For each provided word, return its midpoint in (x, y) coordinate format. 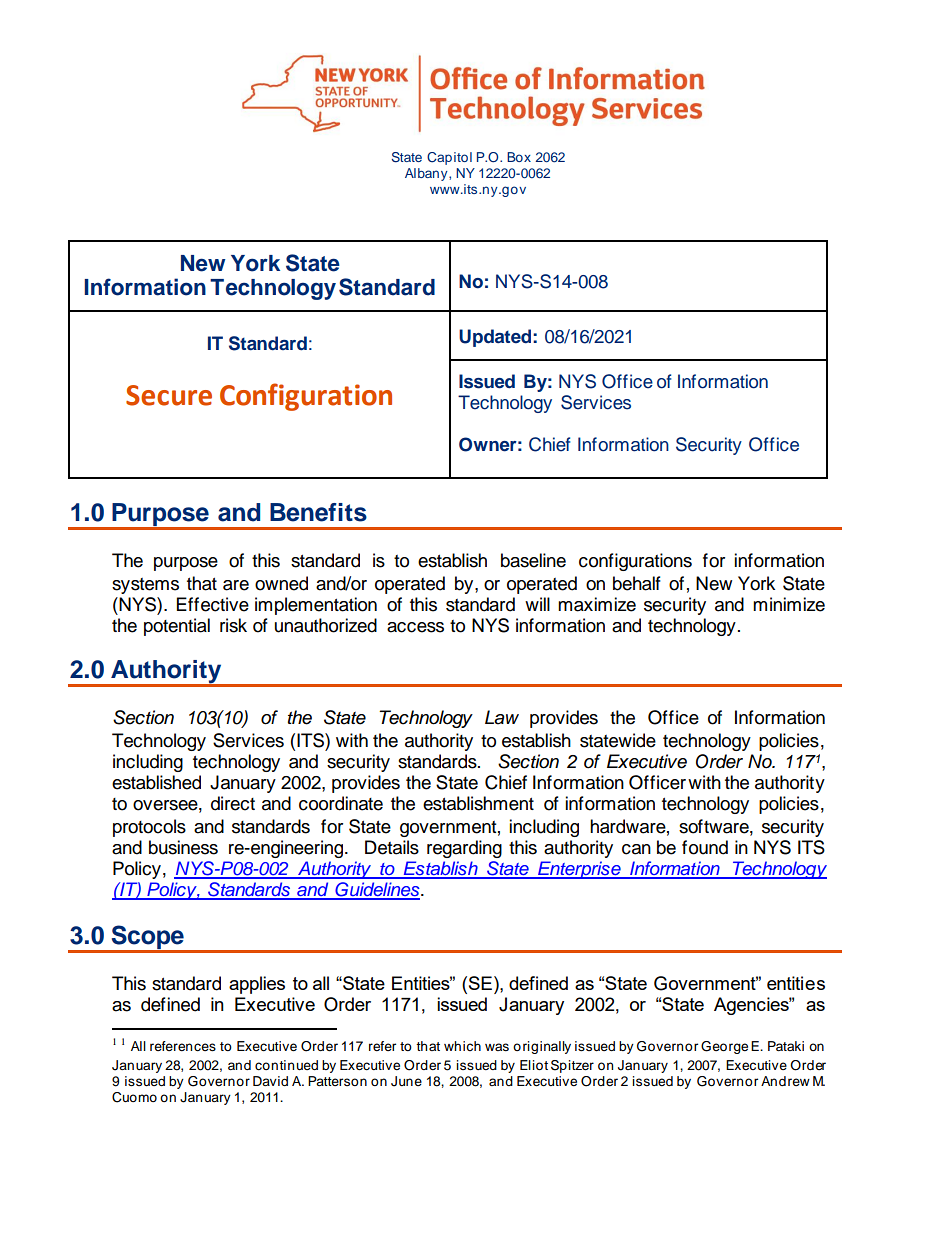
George (724, 1047)
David (270, 1081)
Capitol (449, 158)
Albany (427, 174)
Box (519, 157)
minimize (789, 604)
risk (233, 625)
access (415, 627)
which (462, 1046)
